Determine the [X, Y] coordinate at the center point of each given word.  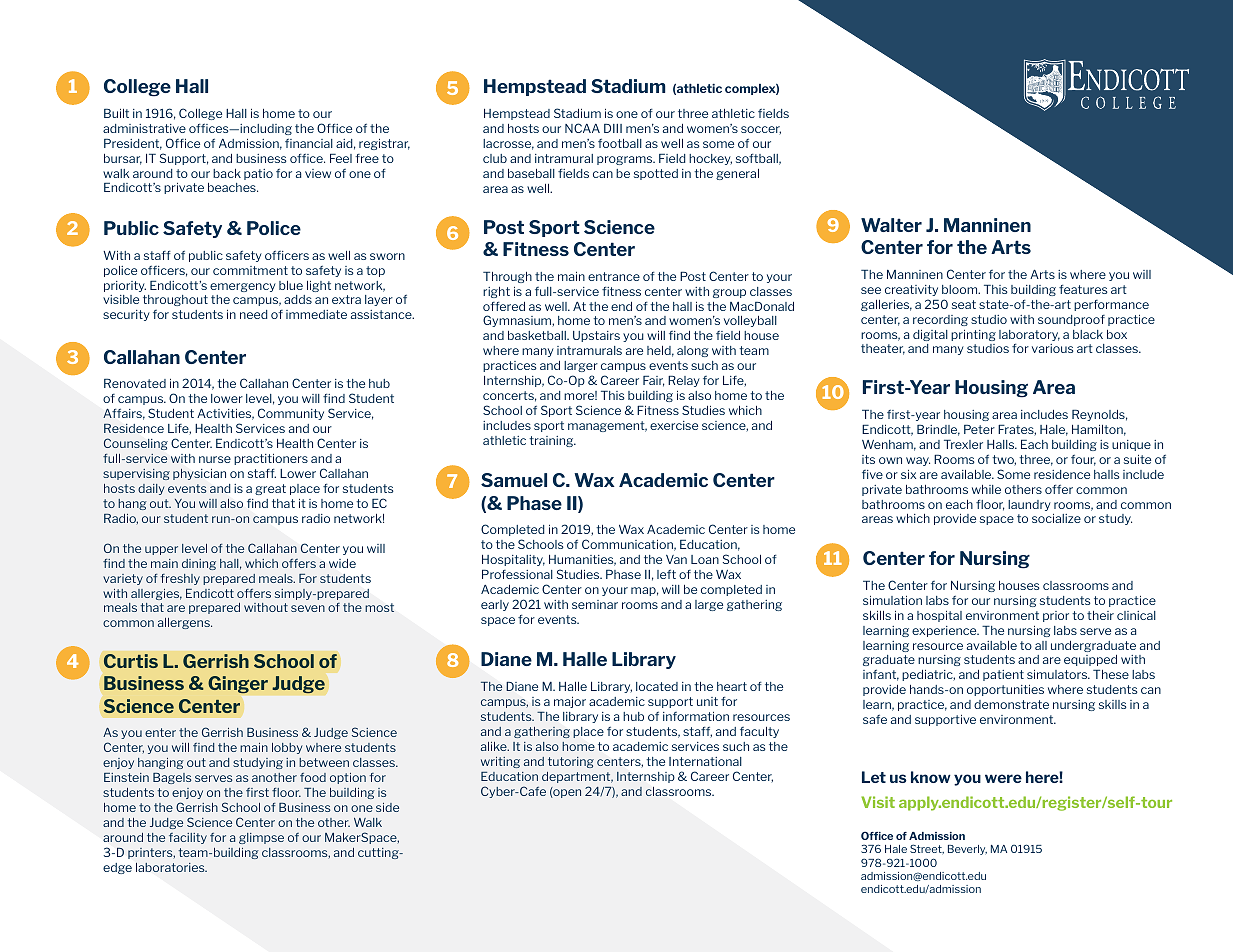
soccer [761, 130]
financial [309, 143]
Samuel [514, 480]
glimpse [261, 838]
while [986, 489]
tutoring [571, 762]
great [270, 489]
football [620, 143]
